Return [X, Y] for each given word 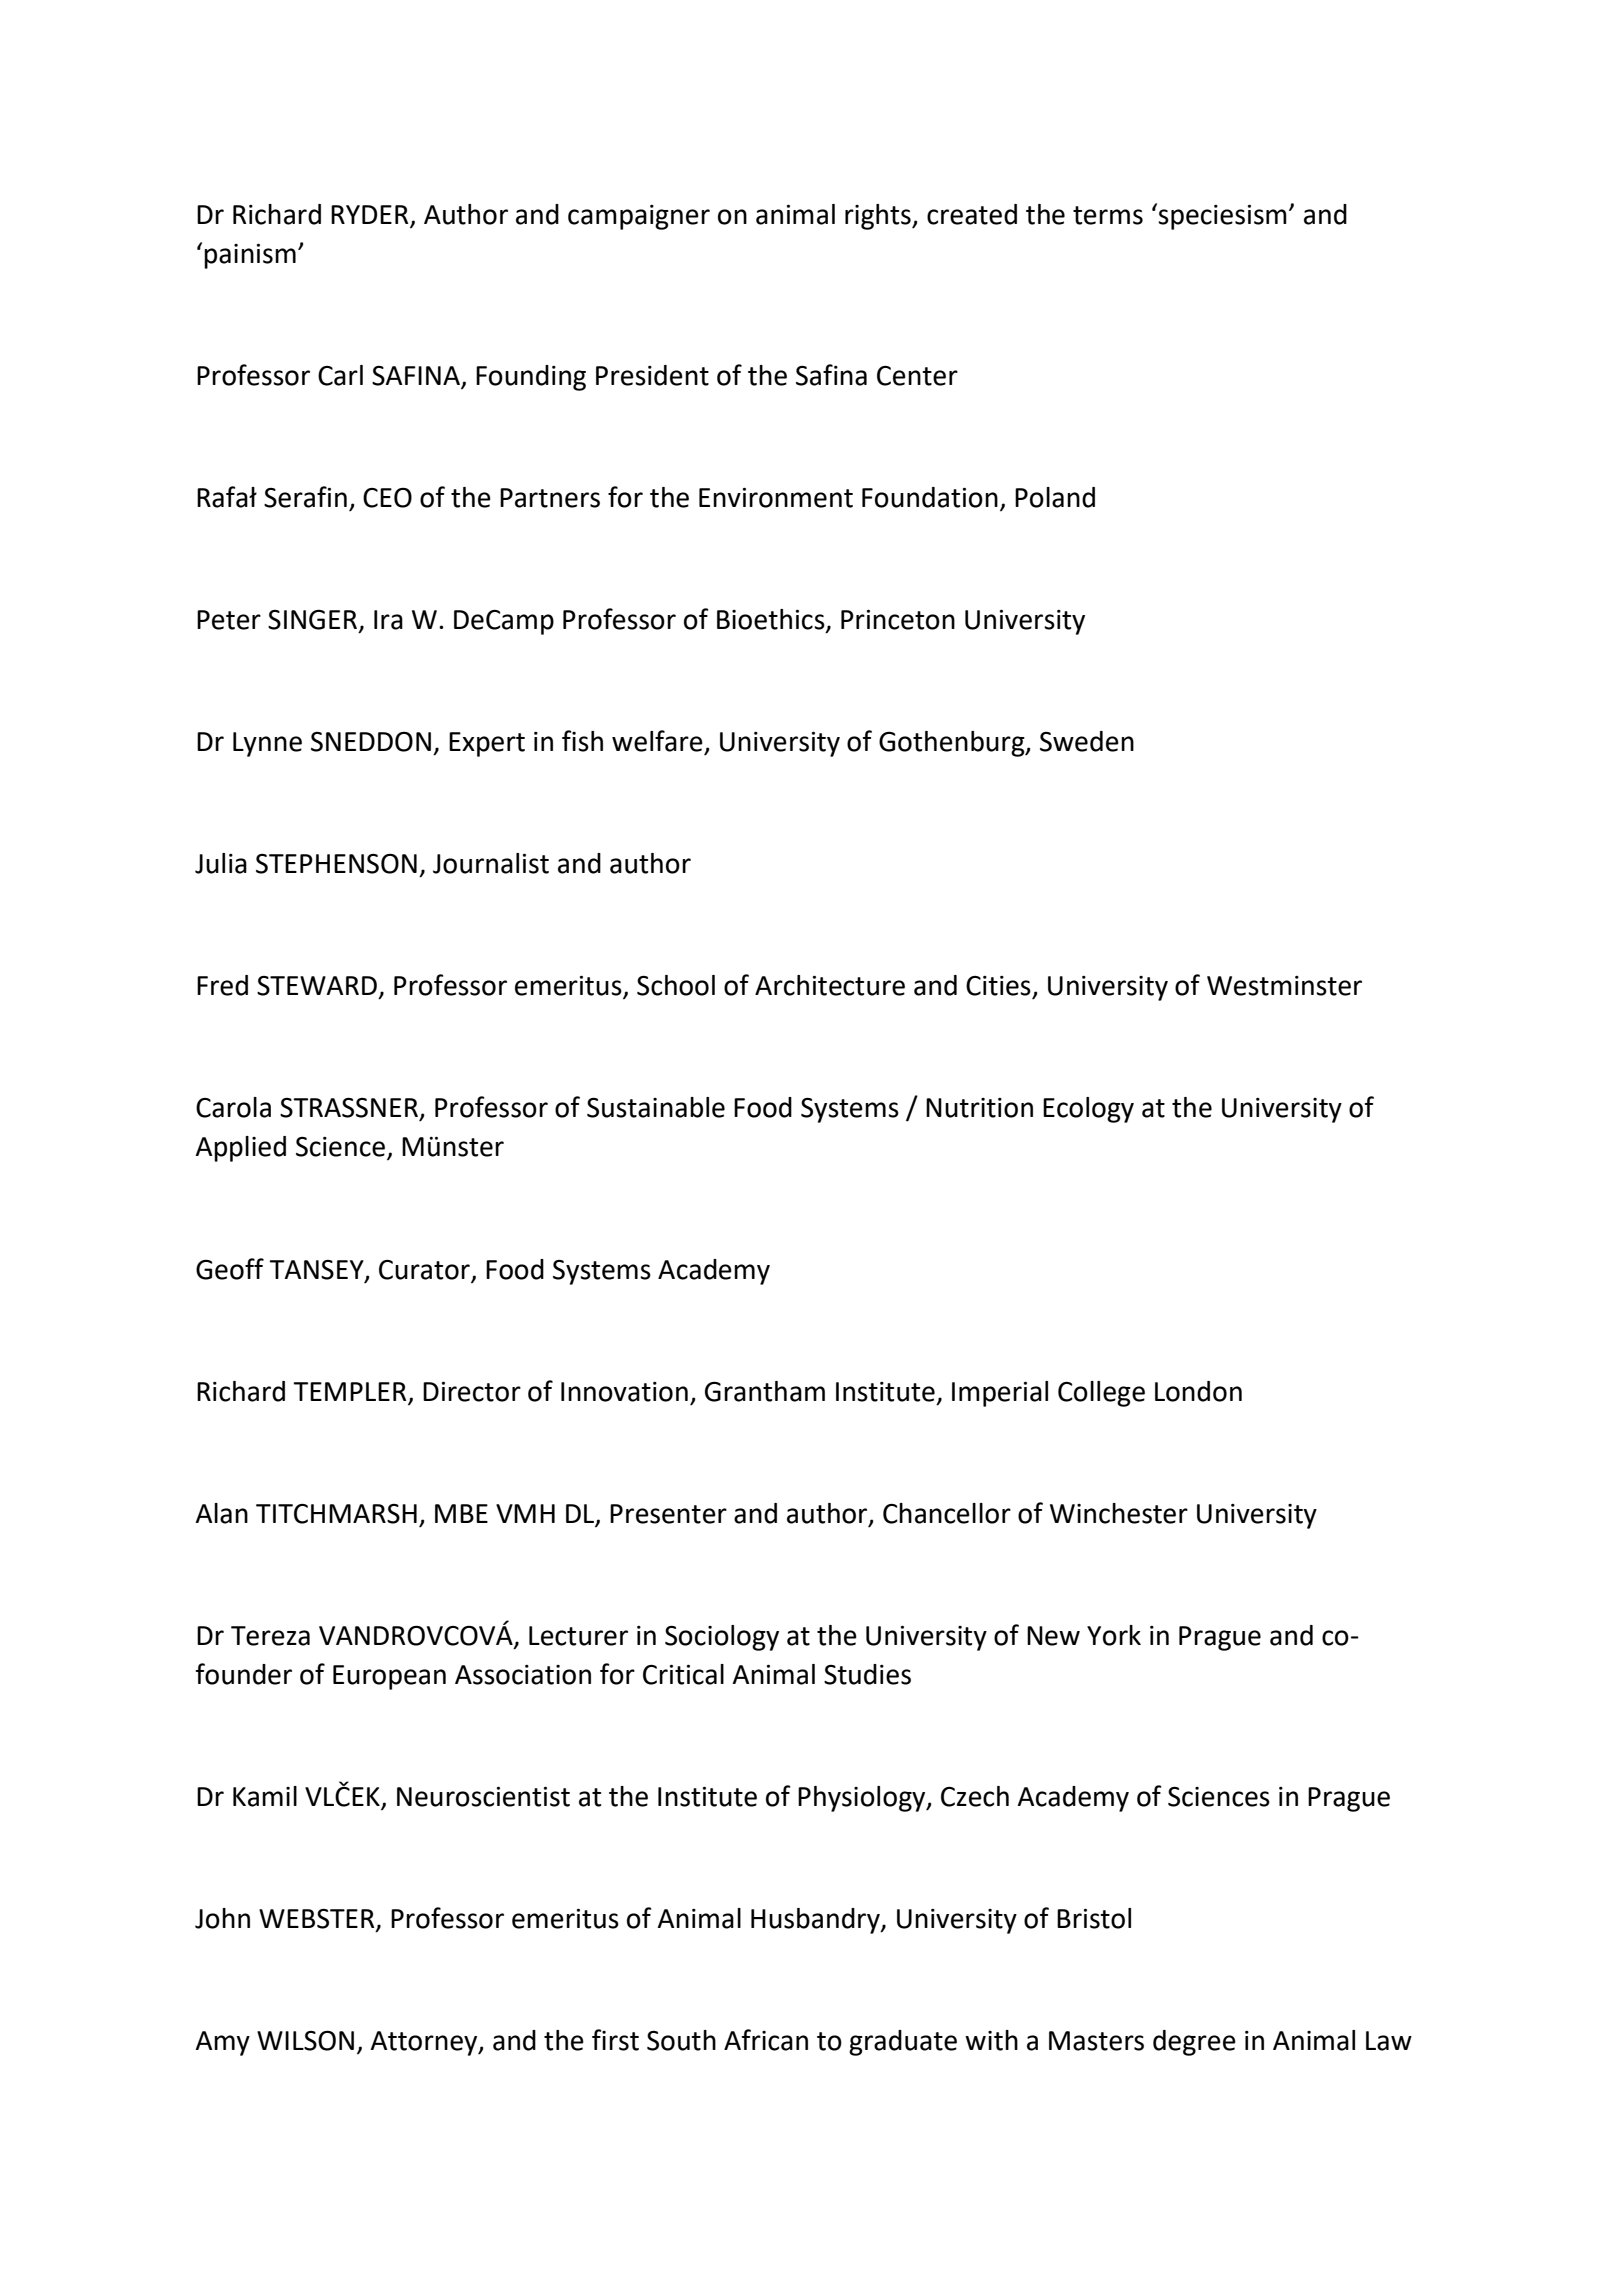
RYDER [369, 214]
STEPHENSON [336, 864]
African [766, 2040]
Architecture [830, 985]
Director [472, 1392]
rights [879, 217]
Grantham [765, 1391]
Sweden [1087, 741]
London [1198, 1391]
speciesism [1222, 217]
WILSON [305, 2040]
